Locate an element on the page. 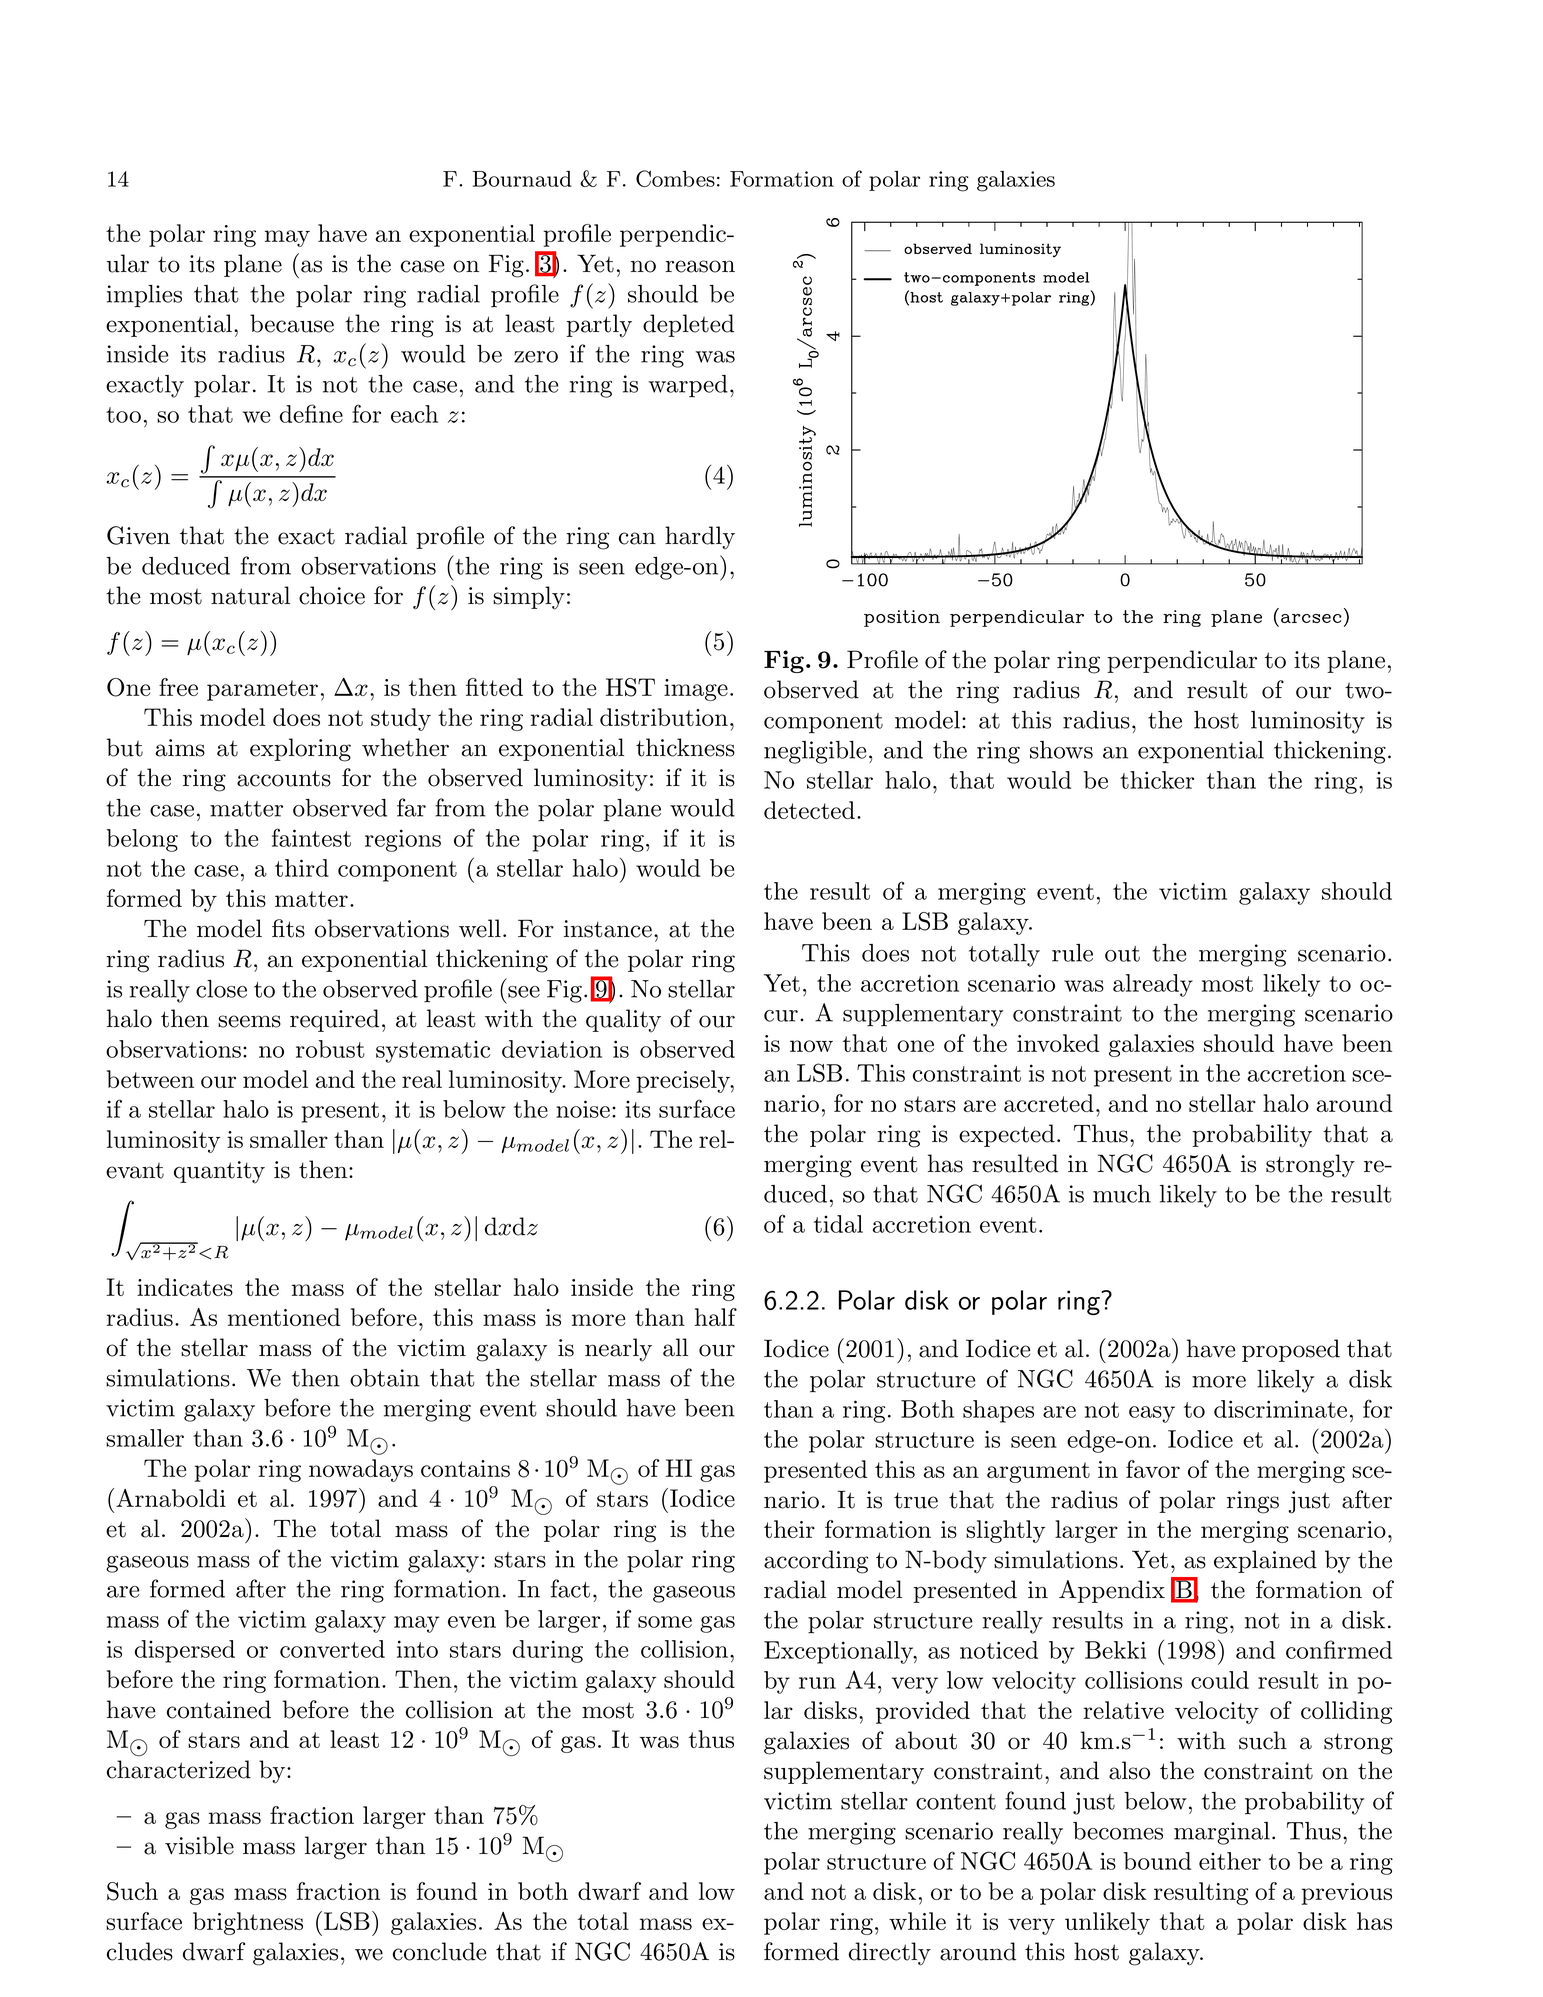  depleted is located at coordinates (688, 325).
